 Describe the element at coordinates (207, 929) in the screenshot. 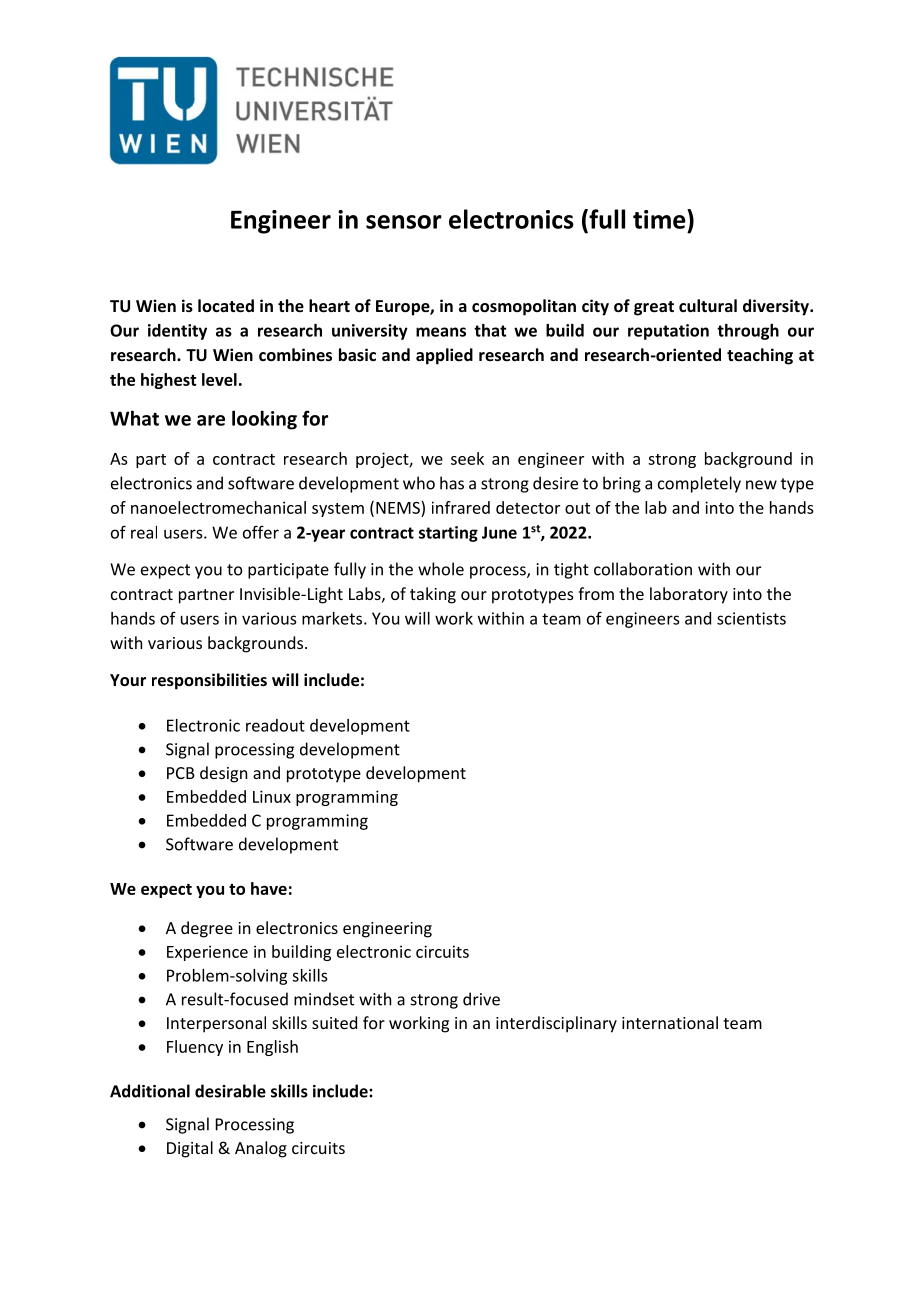

I see `degree` at that location.
